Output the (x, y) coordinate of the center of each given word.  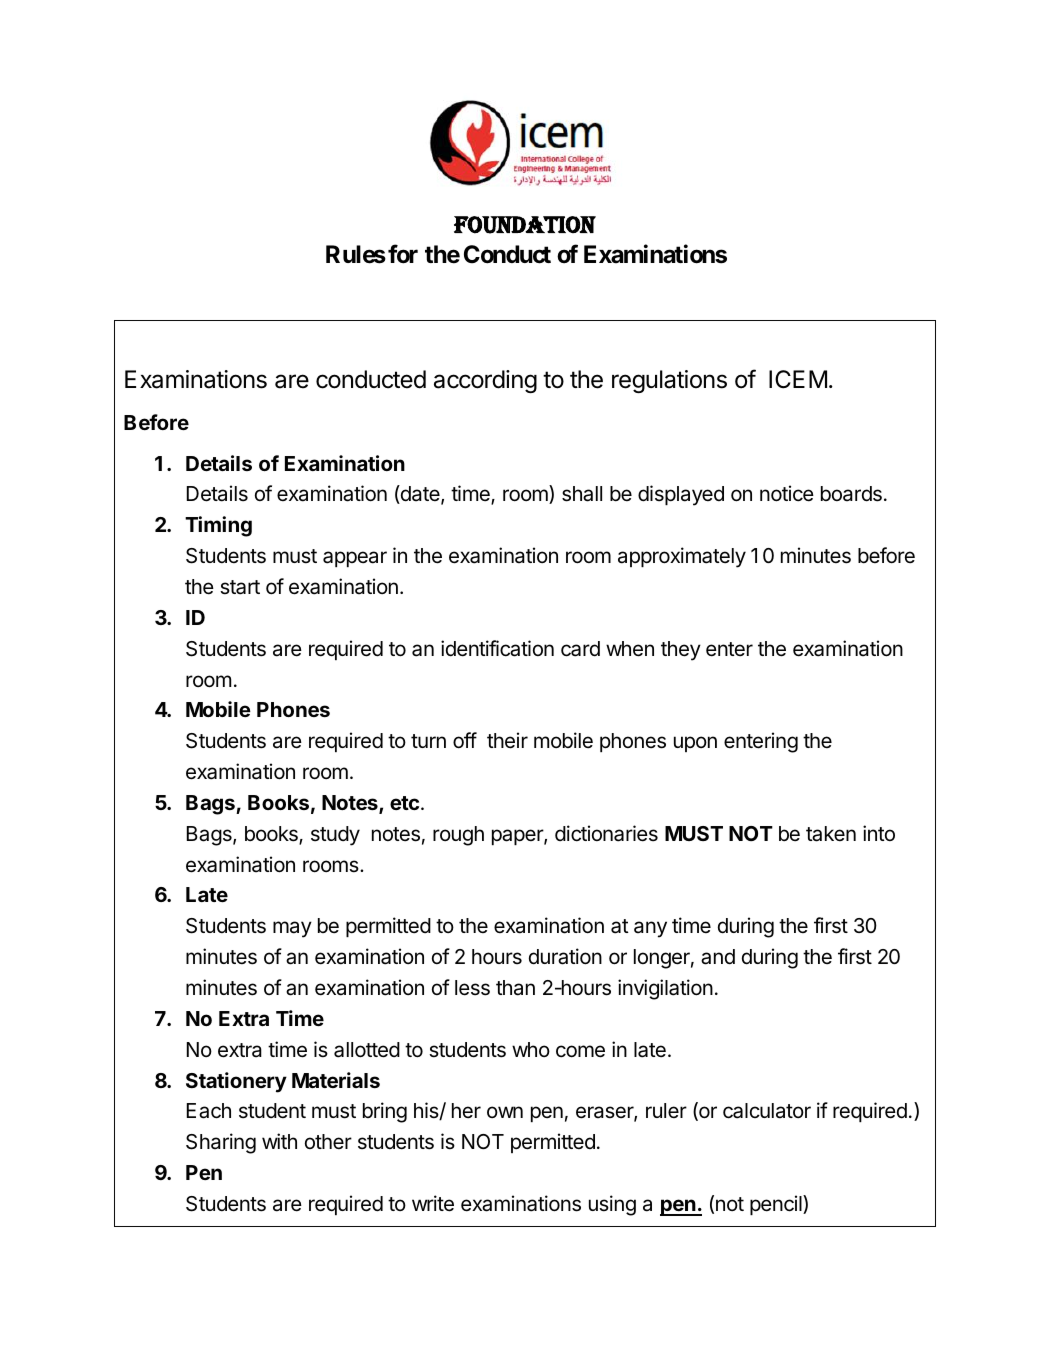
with (279, 1141)
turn (428, 741)
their (507, 740)
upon (695, 744)
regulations (669, 381)
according (485, 381)
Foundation (525, 225)
